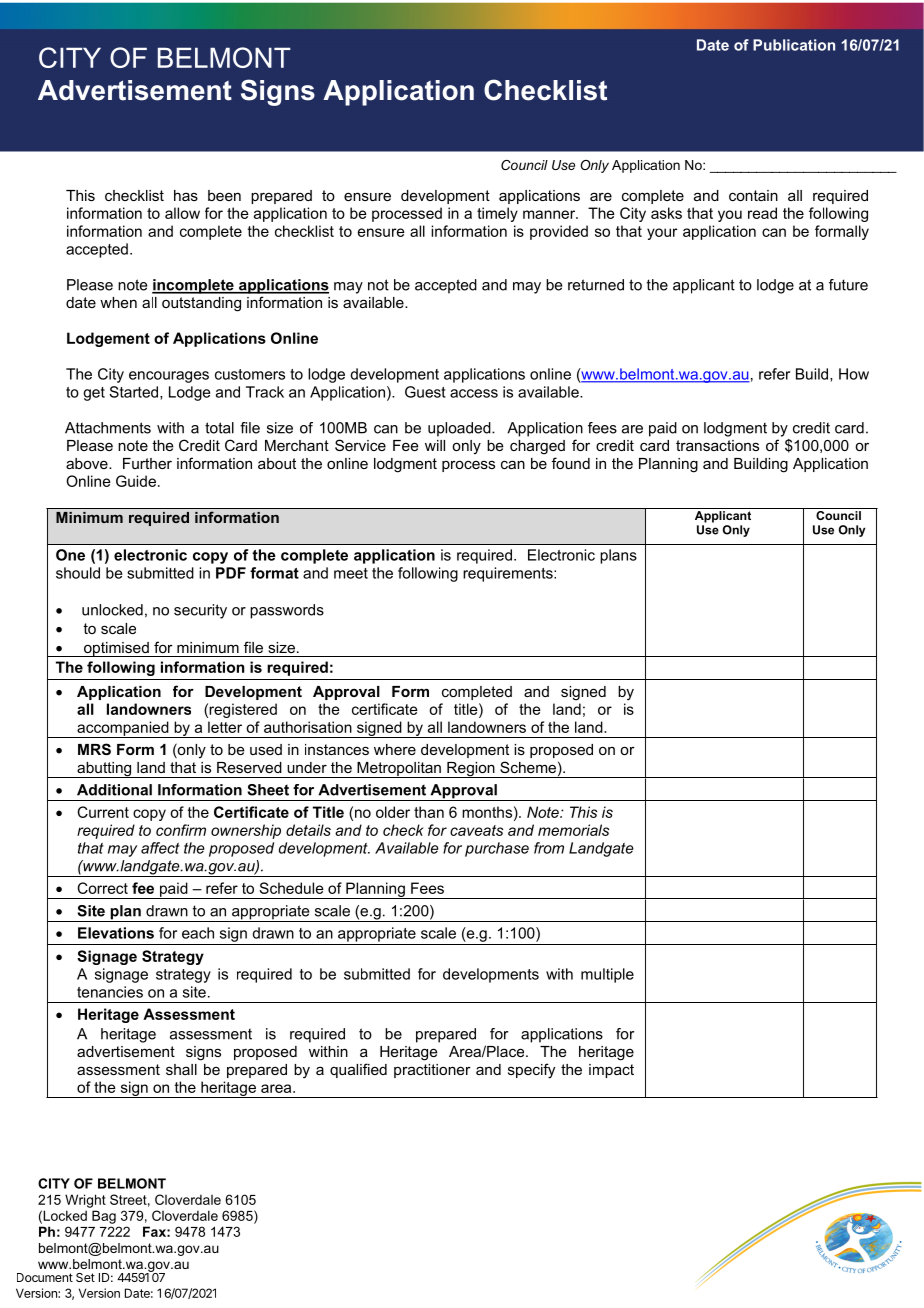 Image resolution: width=924 pixels, height=1308 pixels. What do you see at coordinates (497, 214) in the image?
I see `timely` at bounding box center [497, 214].
